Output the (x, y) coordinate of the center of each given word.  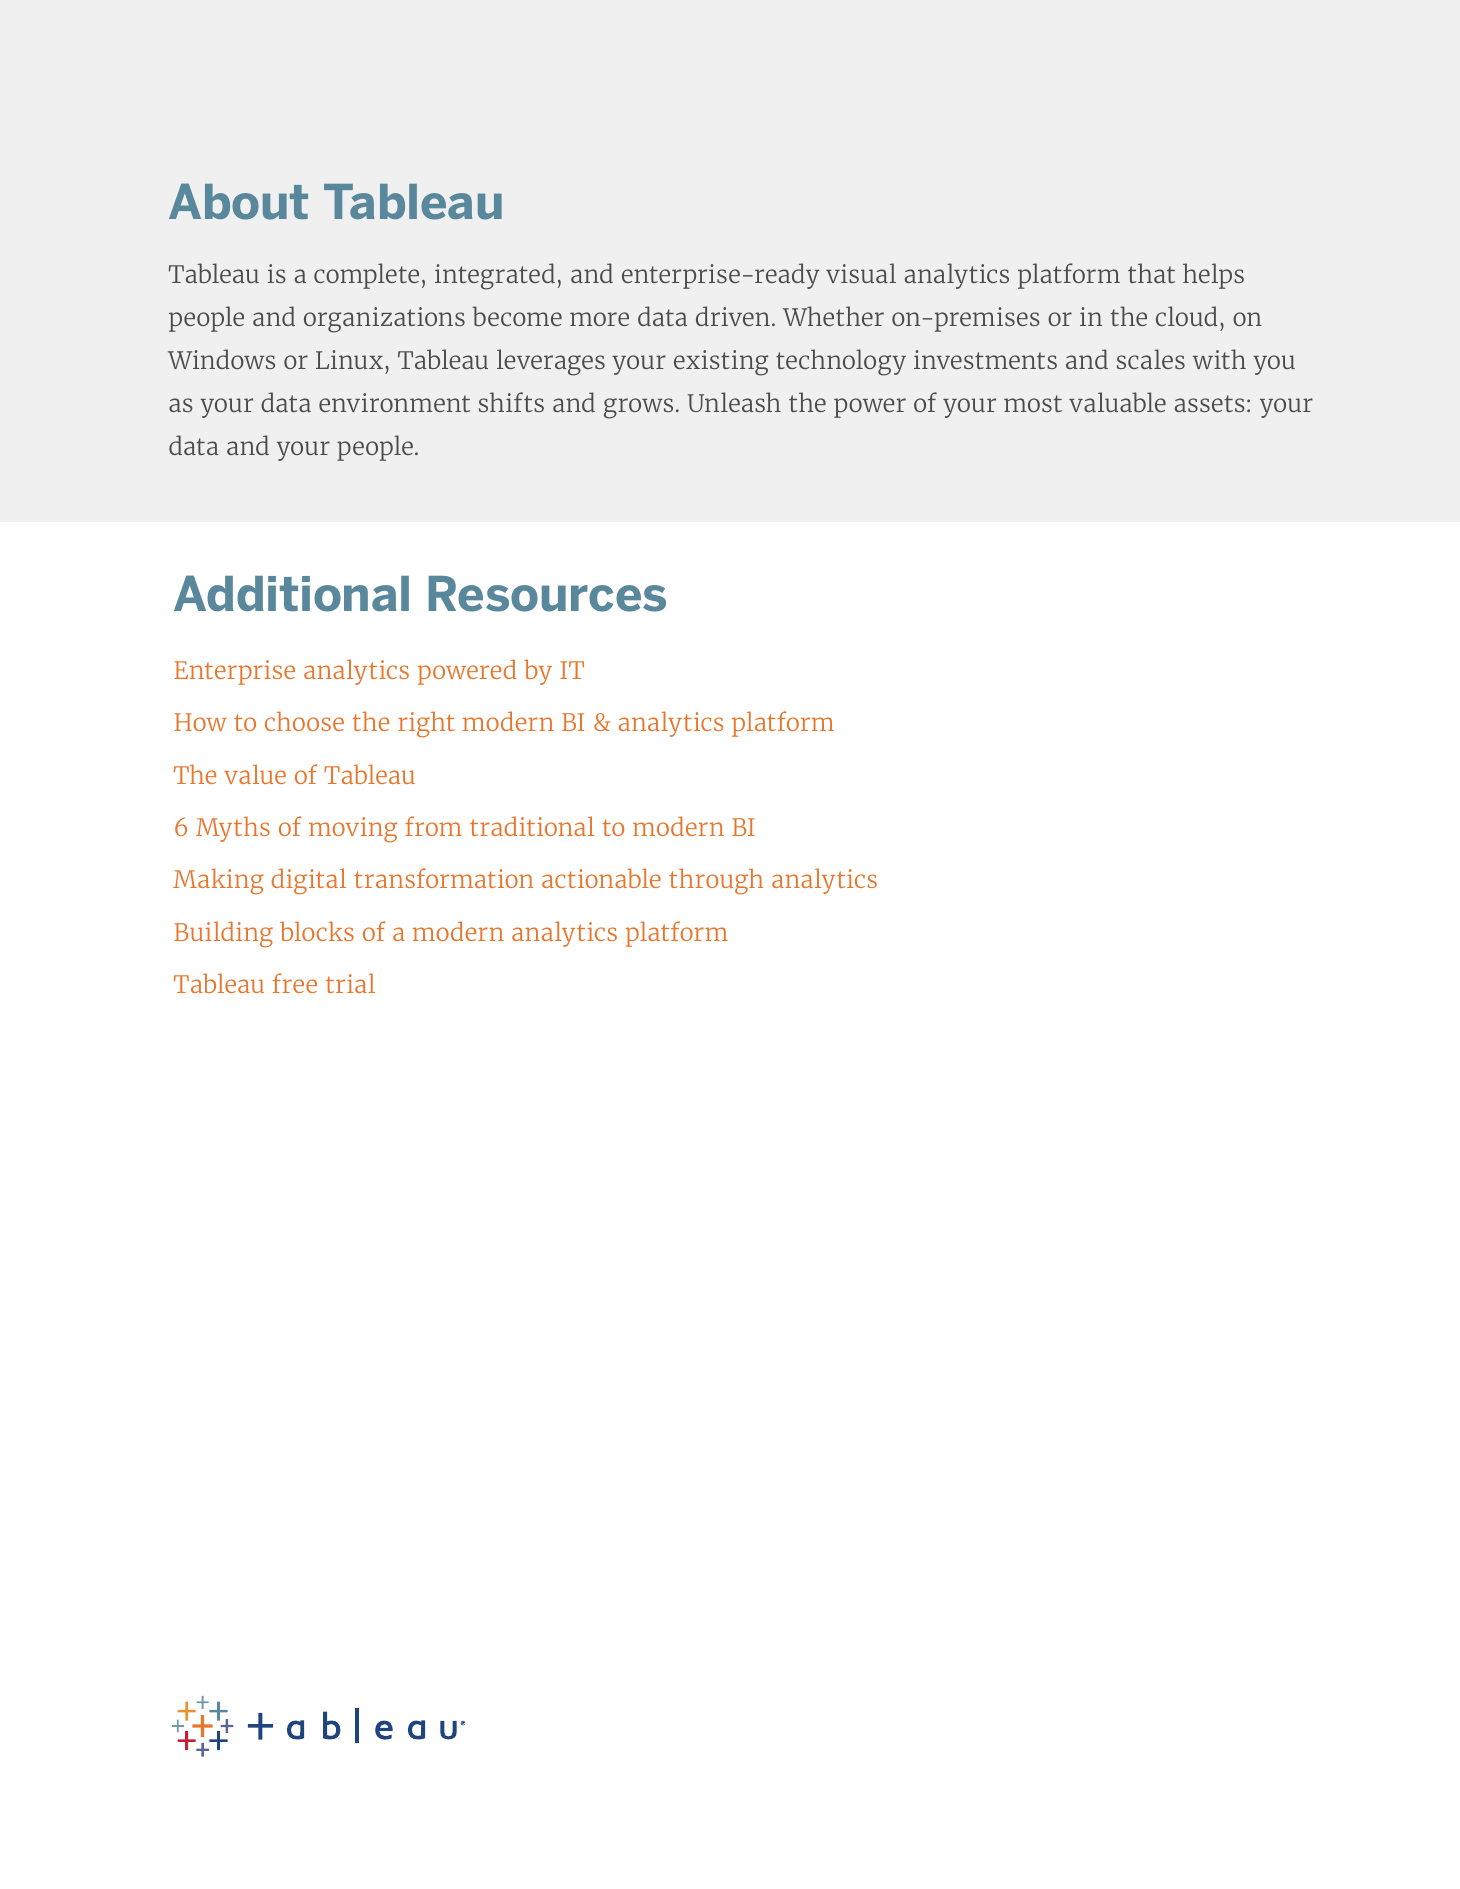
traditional (532, 826)
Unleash (734, 402)
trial (350, 983)
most (1033, 403)
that (1151, 273)
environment (394, 402)
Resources (547, 594)
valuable (1117, 402)
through (716, 881)
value (255, 774)
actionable (601, 878)
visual (861, 273)
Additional (291, 593)
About (238, 201)
